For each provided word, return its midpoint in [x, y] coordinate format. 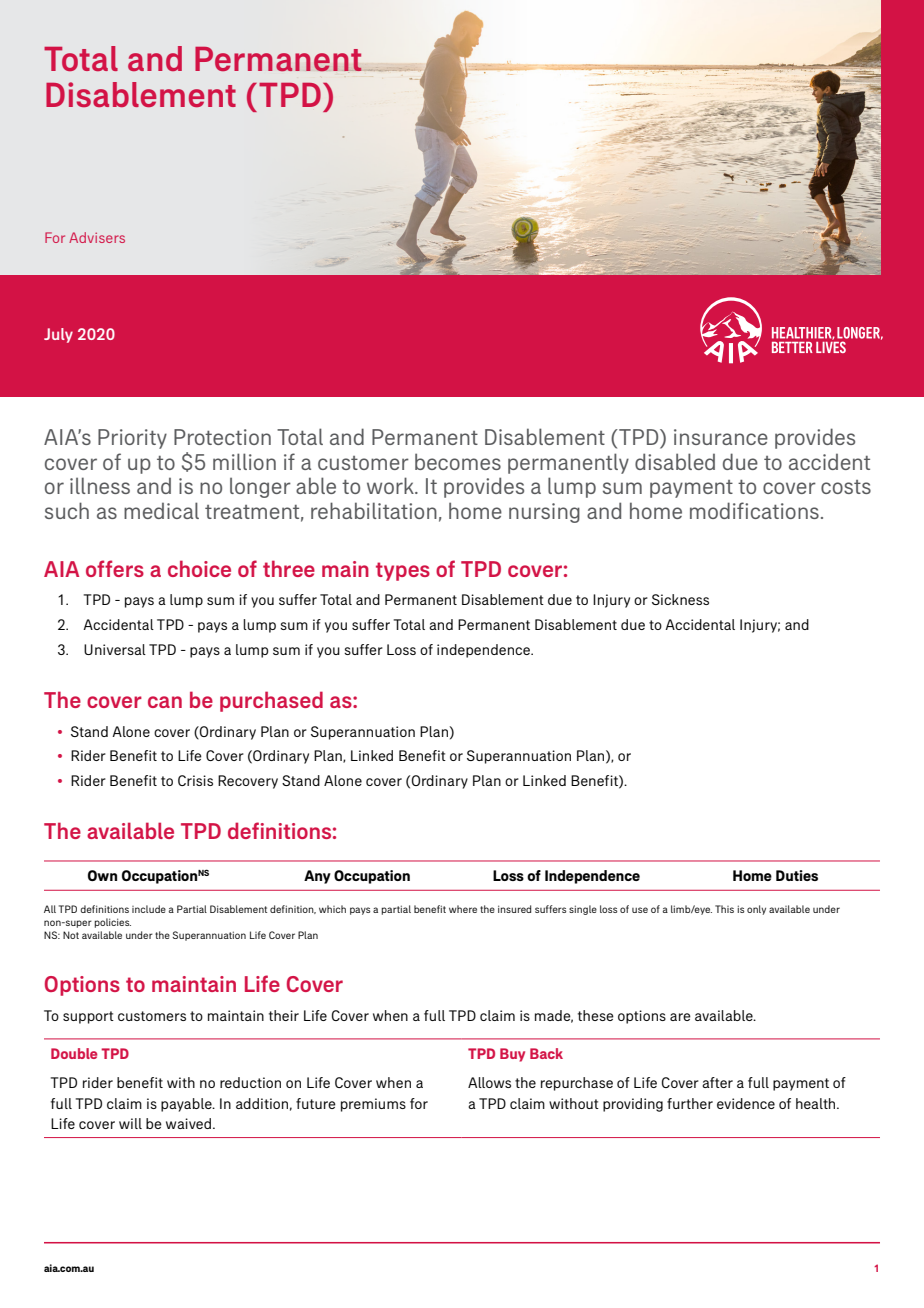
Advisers [97, 237]
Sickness [680, 599]
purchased [271, 701]
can [165, 702]
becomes [458, 461]
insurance [721, 437]
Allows [489, 1082]
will [130, 1123]
